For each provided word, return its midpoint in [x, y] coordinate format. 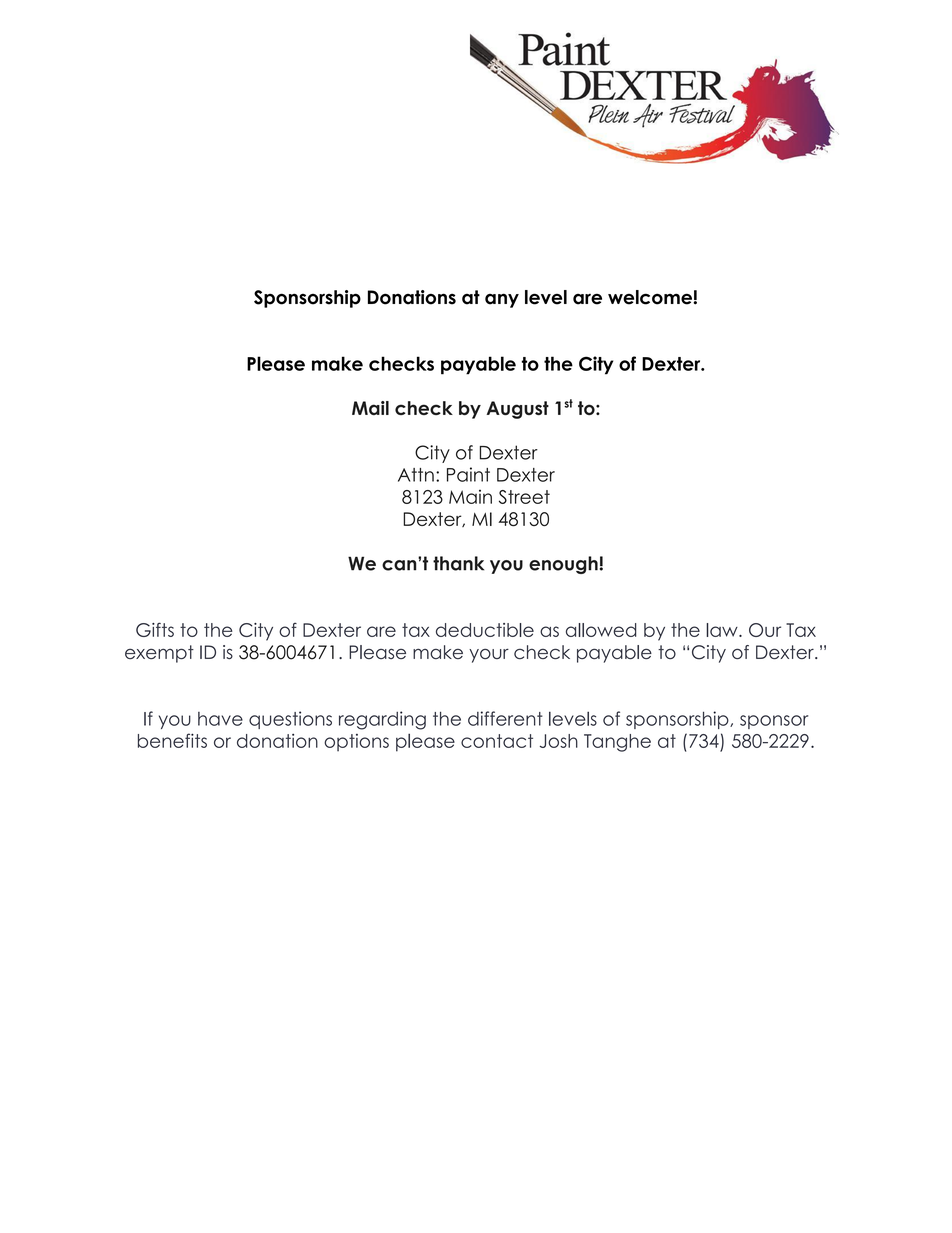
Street [524, 497]
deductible [485, 630]
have [220, 719]
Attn [416, 475]
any [502, 300]
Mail [370, 408]
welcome [651, 297]
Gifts [155, 629]
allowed [601, 630]
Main [470, 497]
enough [564, 565]
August [517, 410]
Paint [468, 474]
